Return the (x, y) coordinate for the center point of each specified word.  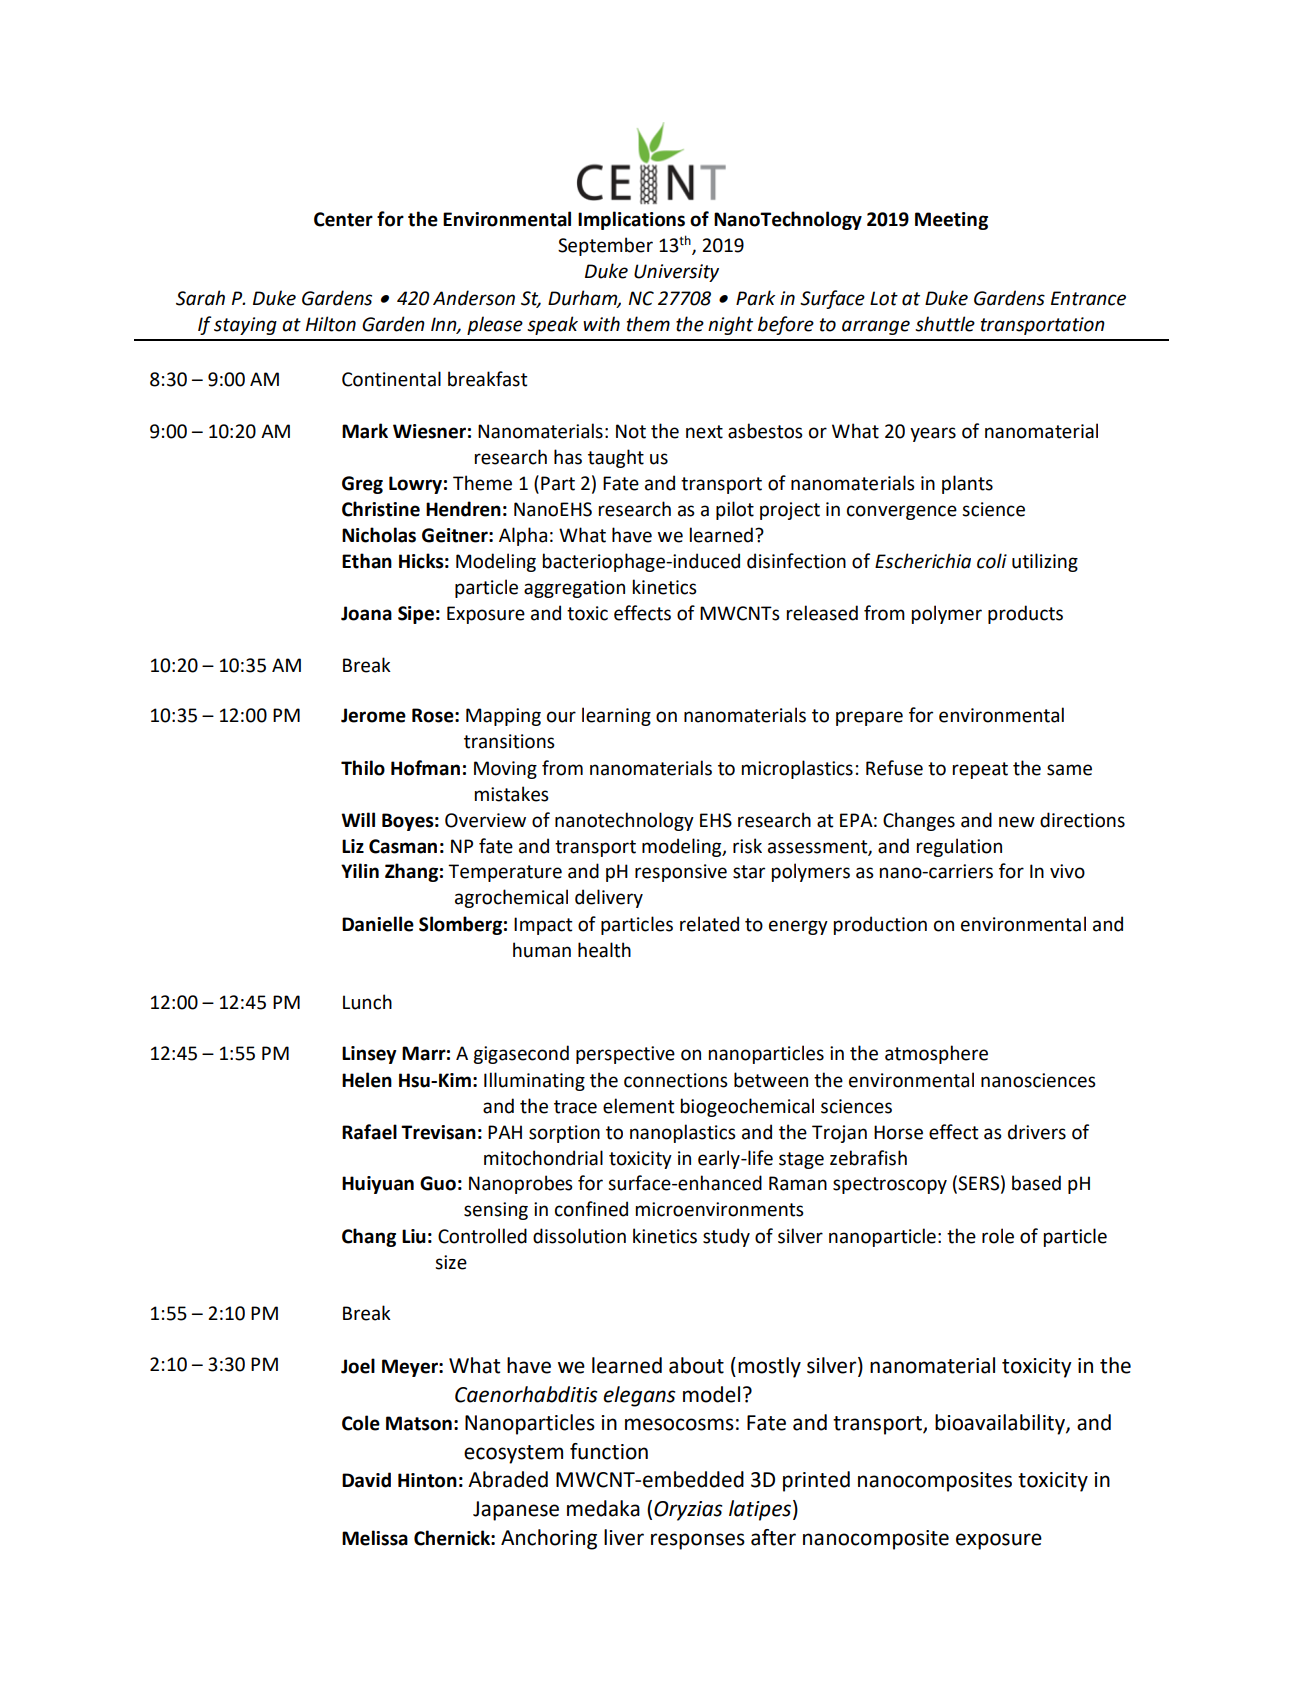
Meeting (951, 221)
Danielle (378, 924)
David (366, 1480)
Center (343, 219)
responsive (681, 873)
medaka (603, 1508)
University (676, 273)
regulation (959, 847)
